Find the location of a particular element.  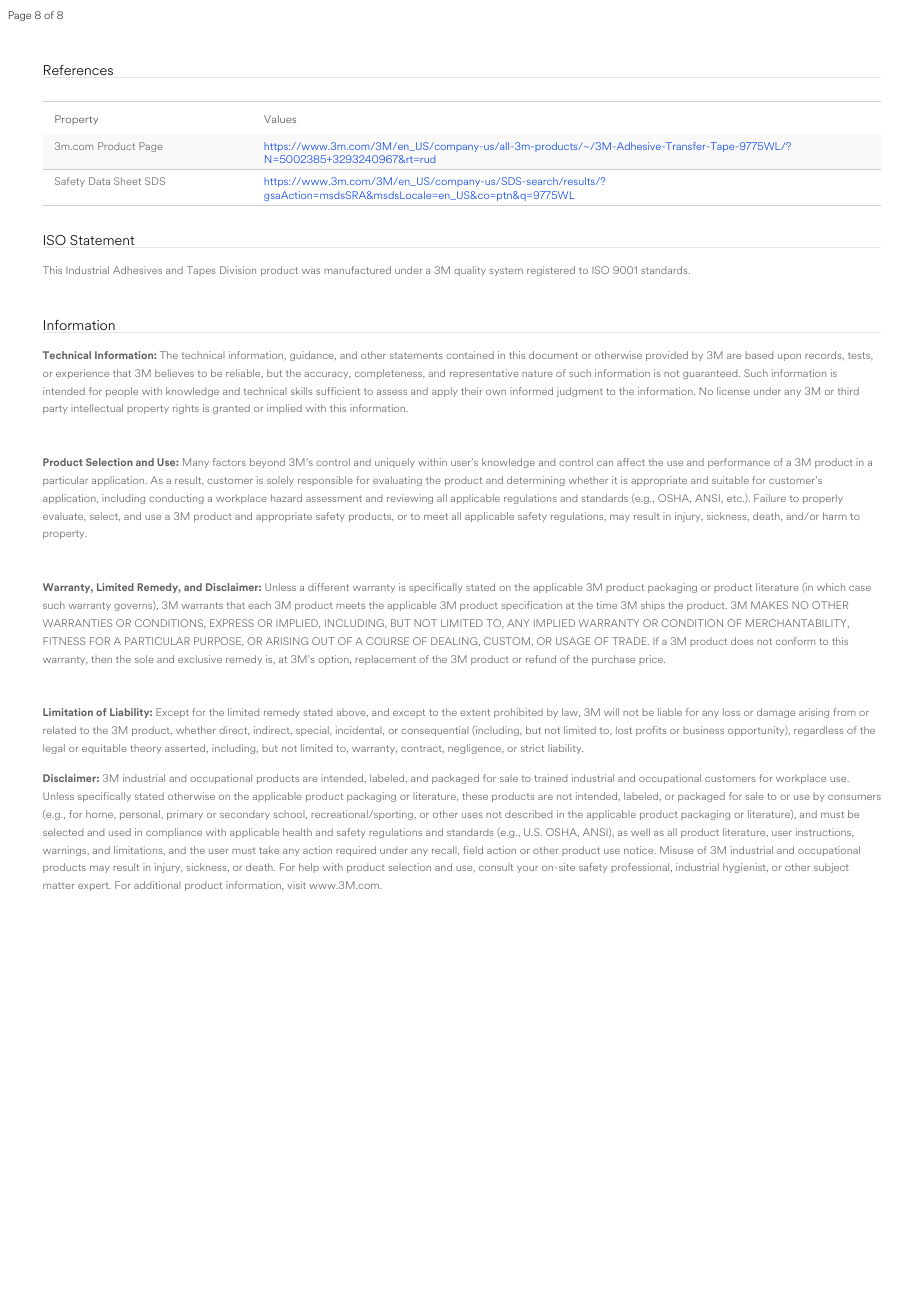

does is located at coordinates (742, 641).
